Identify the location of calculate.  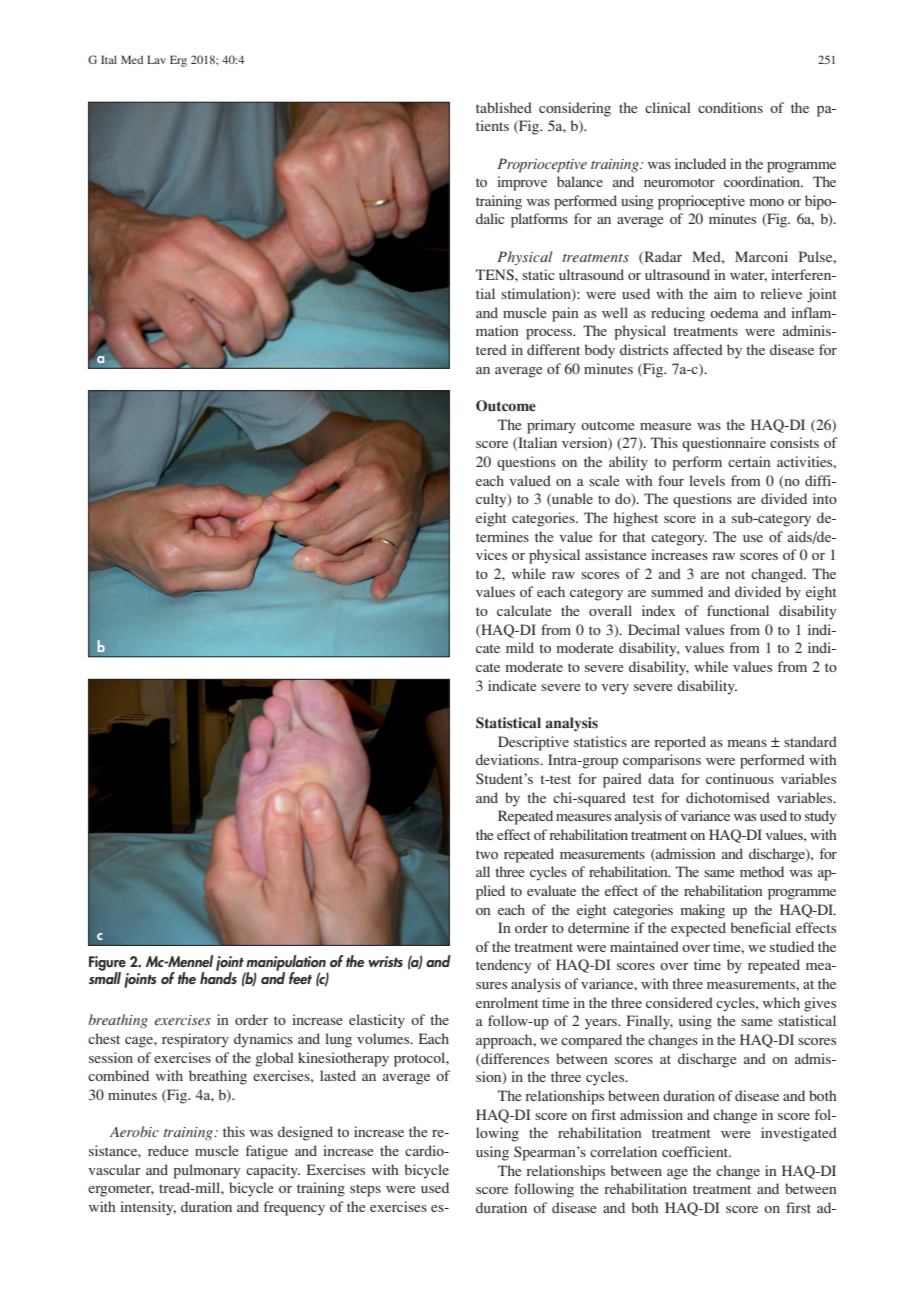
(524, 610).
